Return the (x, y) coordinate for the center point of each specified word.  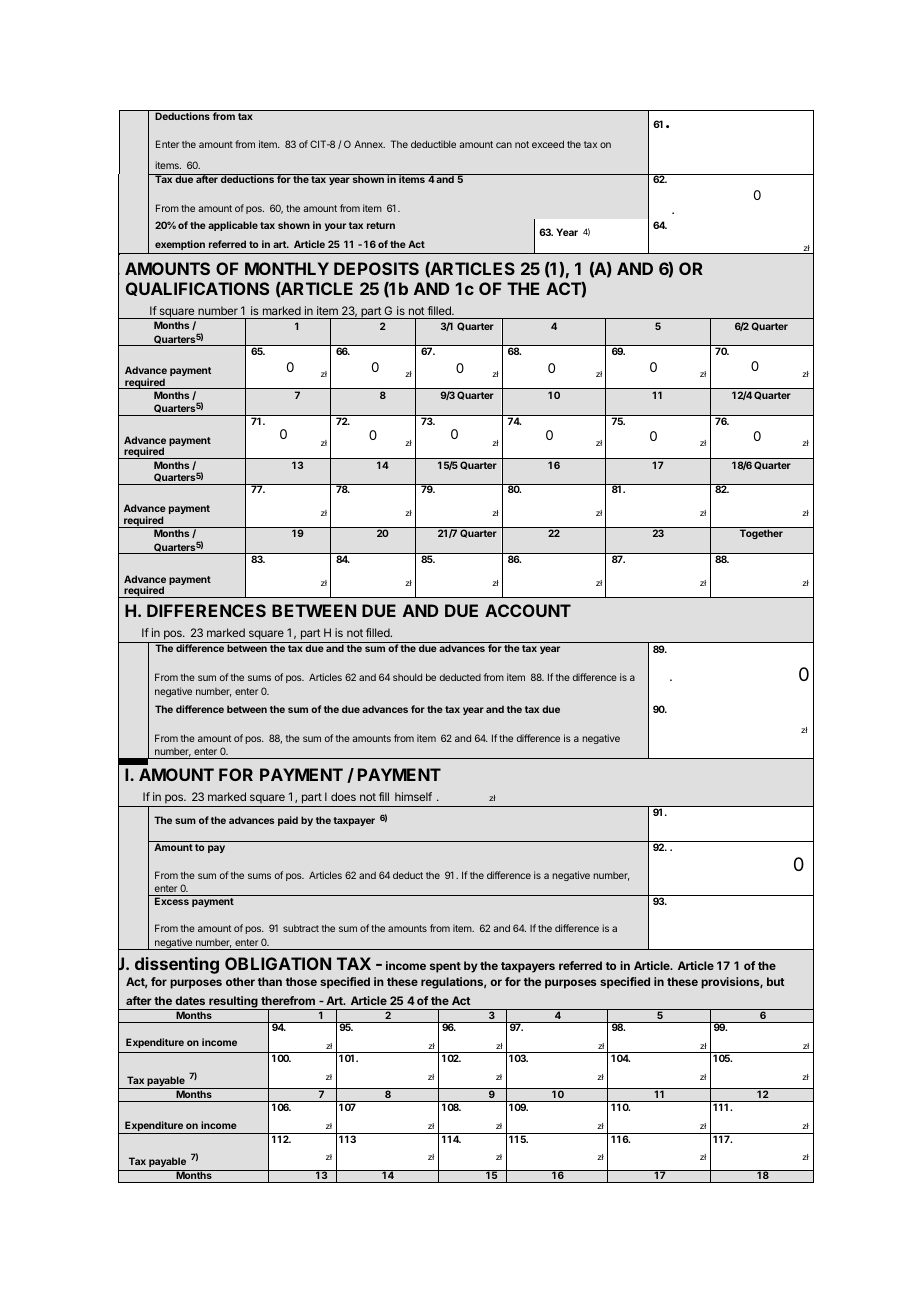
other (240, 981)
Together (761, 534)
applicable (233, 226)
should (407, 677)
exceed (548, 144)
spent (445, 967)
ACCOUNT (528, 610)
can (504, 145)
